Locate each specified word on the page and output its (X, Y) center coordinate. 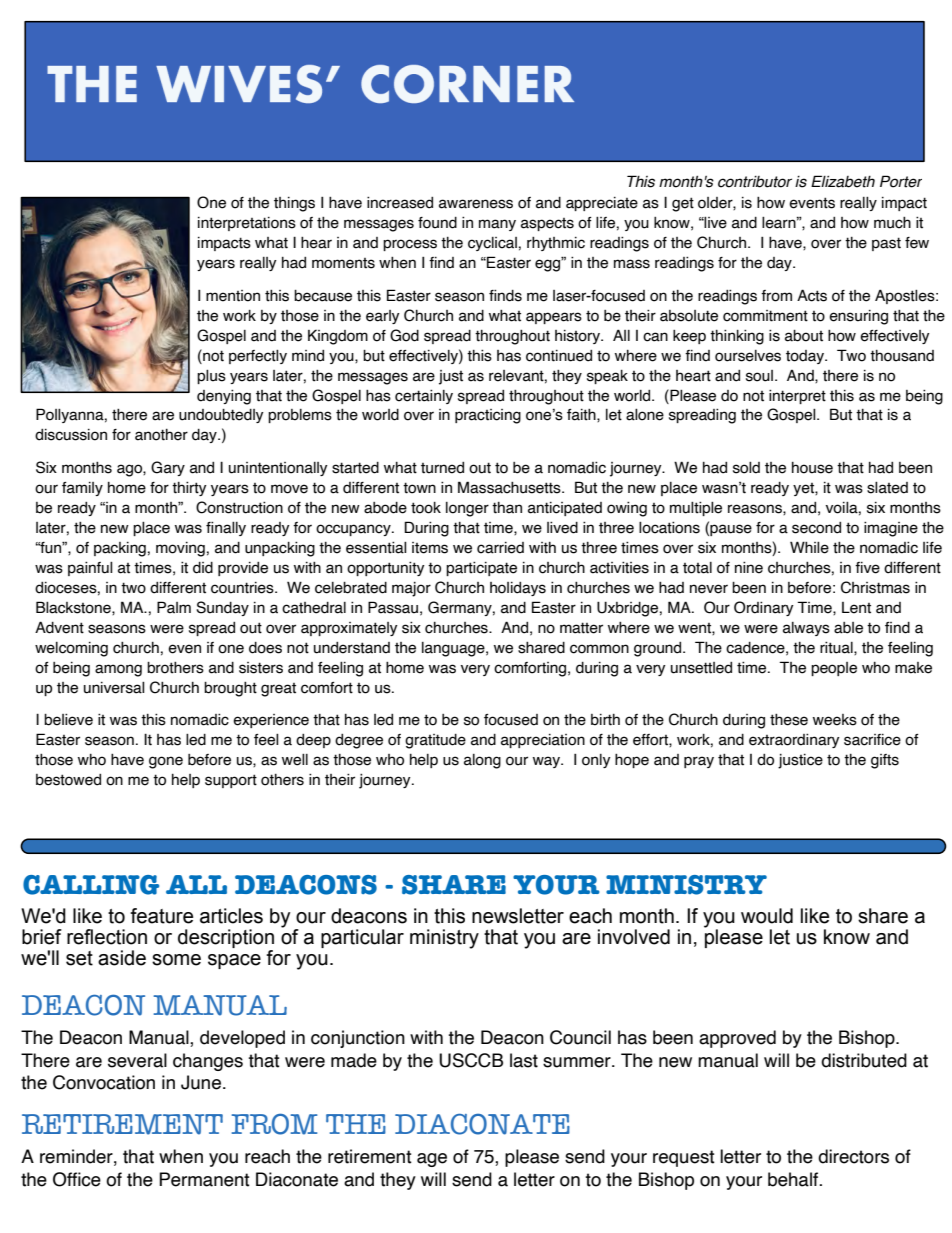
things (294, 204)
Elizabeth (843, 181)
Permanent (204, 1179)
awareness (476, 204)
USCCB (471, 1060)
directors (853, 1156)
